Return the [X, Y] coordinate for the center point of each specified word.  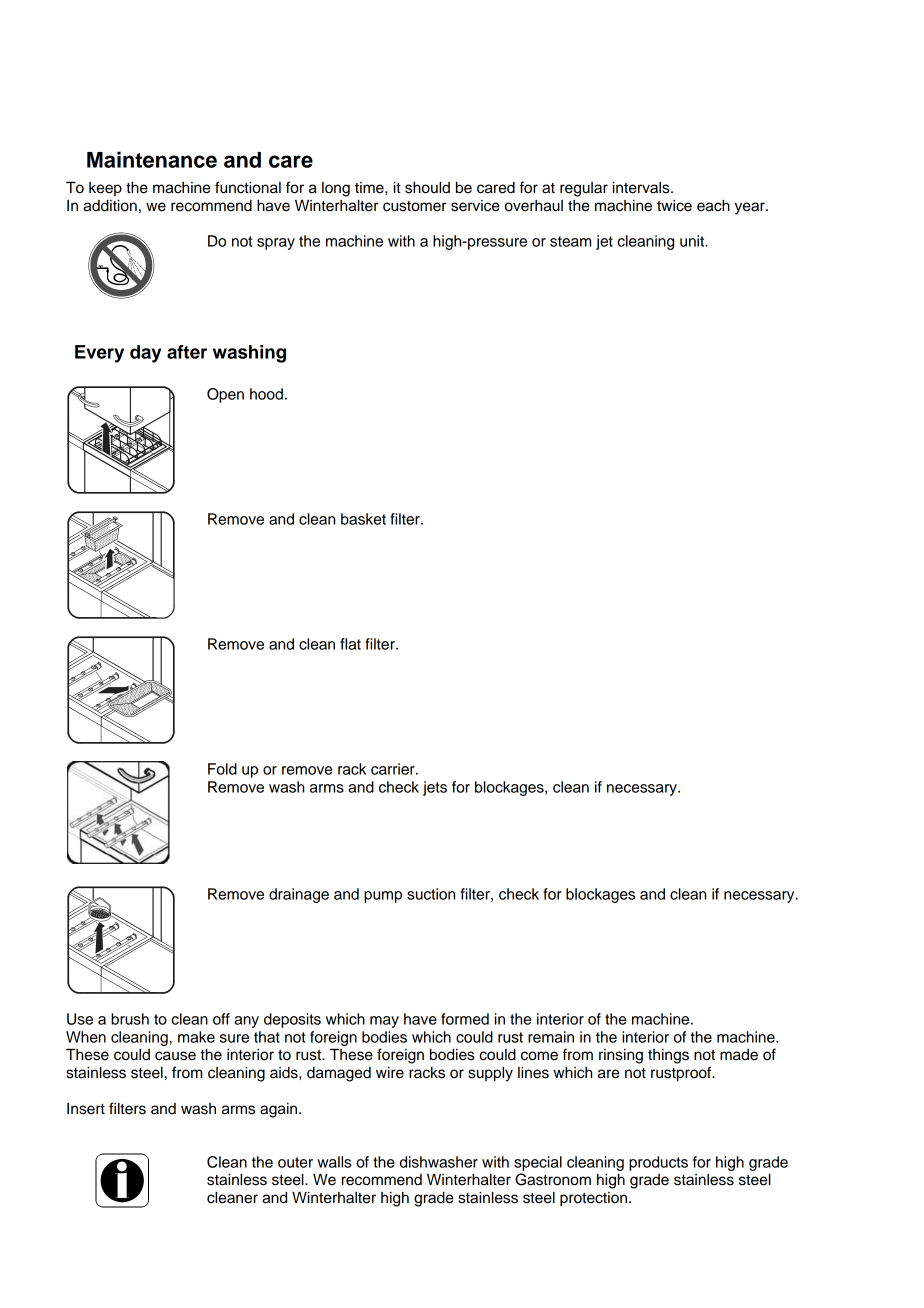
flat [350, 644]
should [427, 187]
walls [334, 1162]
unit [693, 241]
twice [674, 206]
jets [435, 788]
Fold [222, 769]
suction [431, 894]
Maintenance [152, 159]
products [658, 1163]
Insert [86, 1109]
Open [225, 395]
